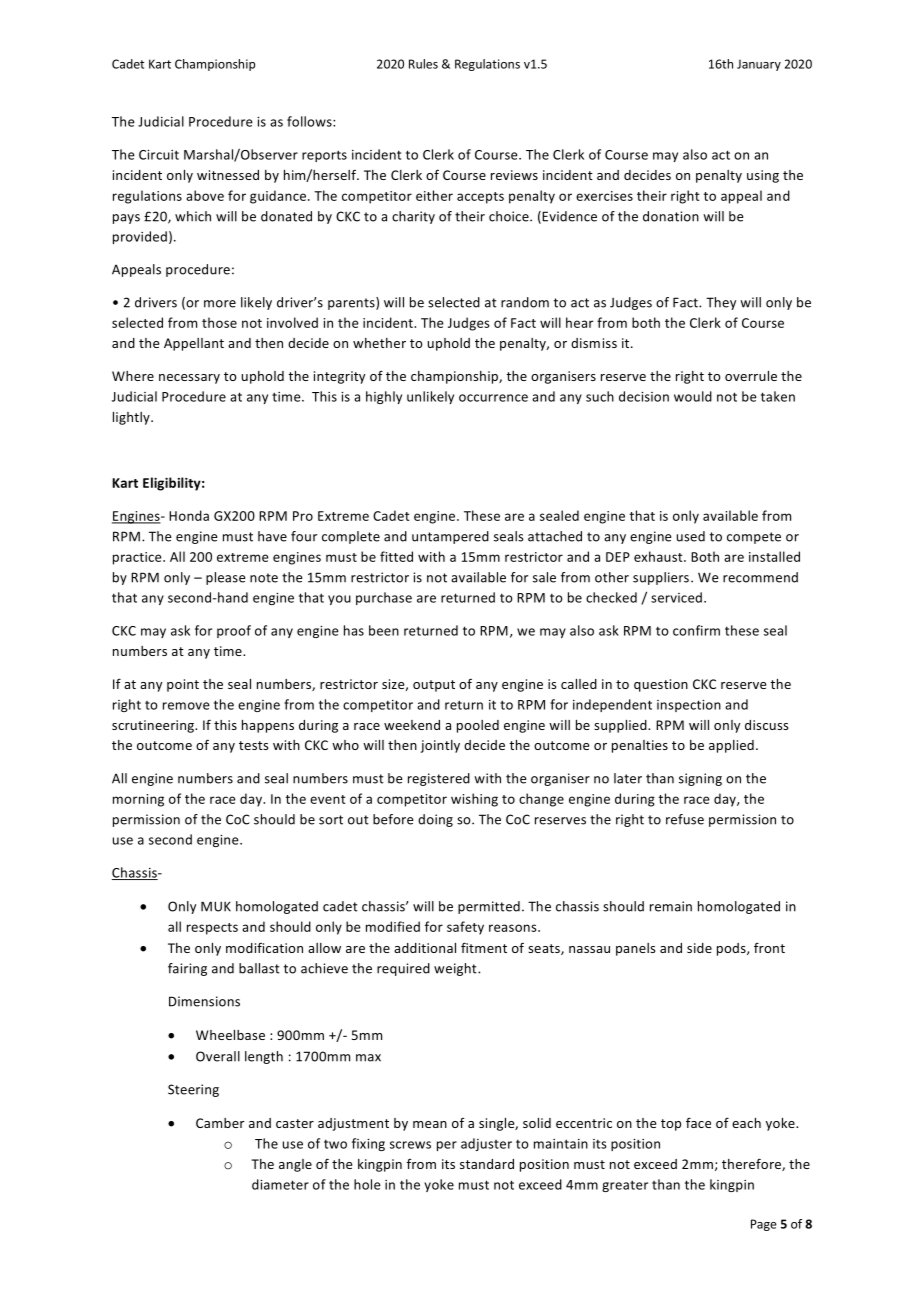 The width and height of the screenshot is (924, 1308). What do you see at coordinates (465, 928) in the screenshot?
I see `safety` at bounding box center [465, 928].
